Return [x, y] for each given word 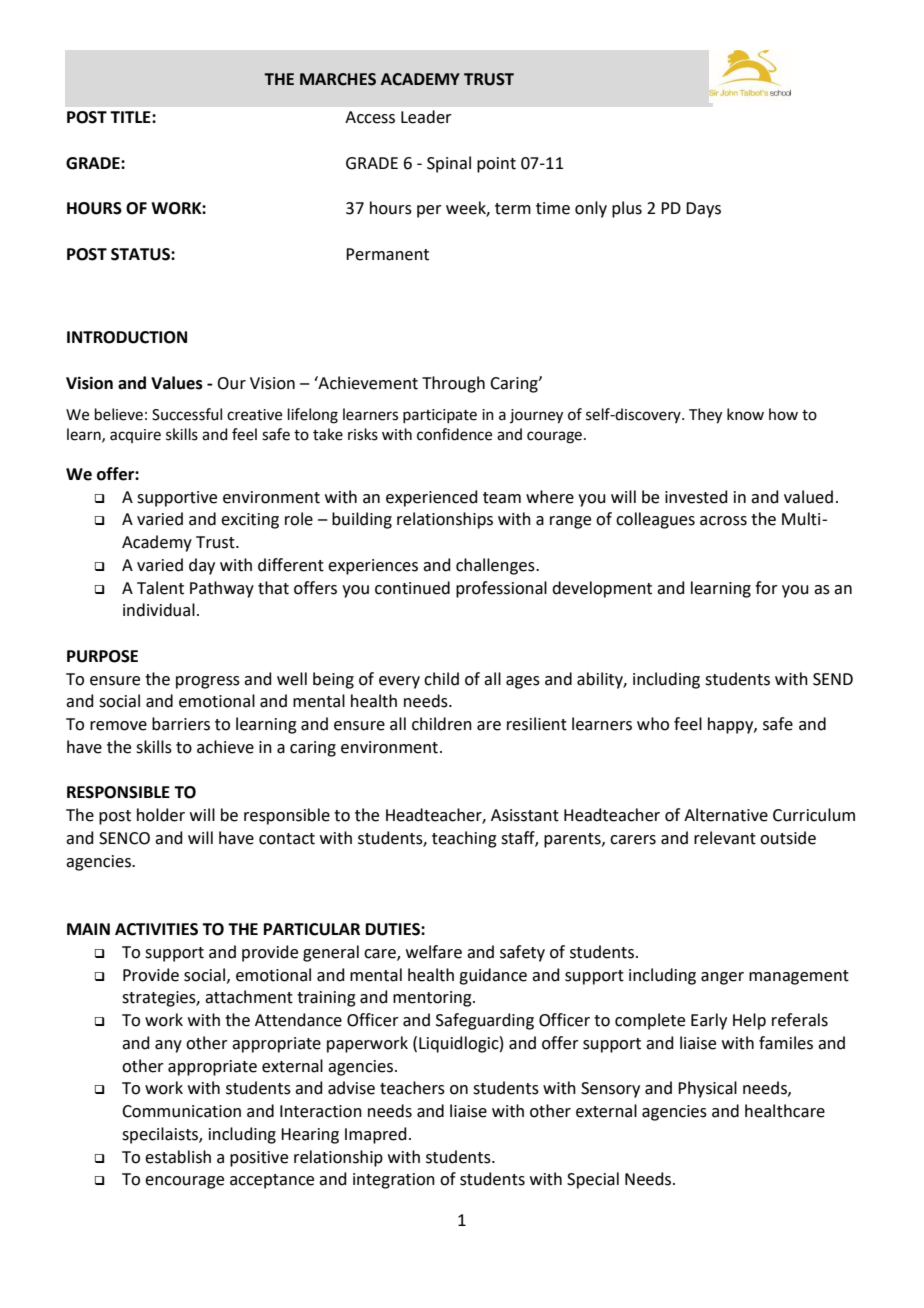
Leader [426, 117]
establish [178, 1157]
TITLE [131, 117]
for [766, 588]
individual [159, 610]
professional [501, 589]
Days [703, 210]
